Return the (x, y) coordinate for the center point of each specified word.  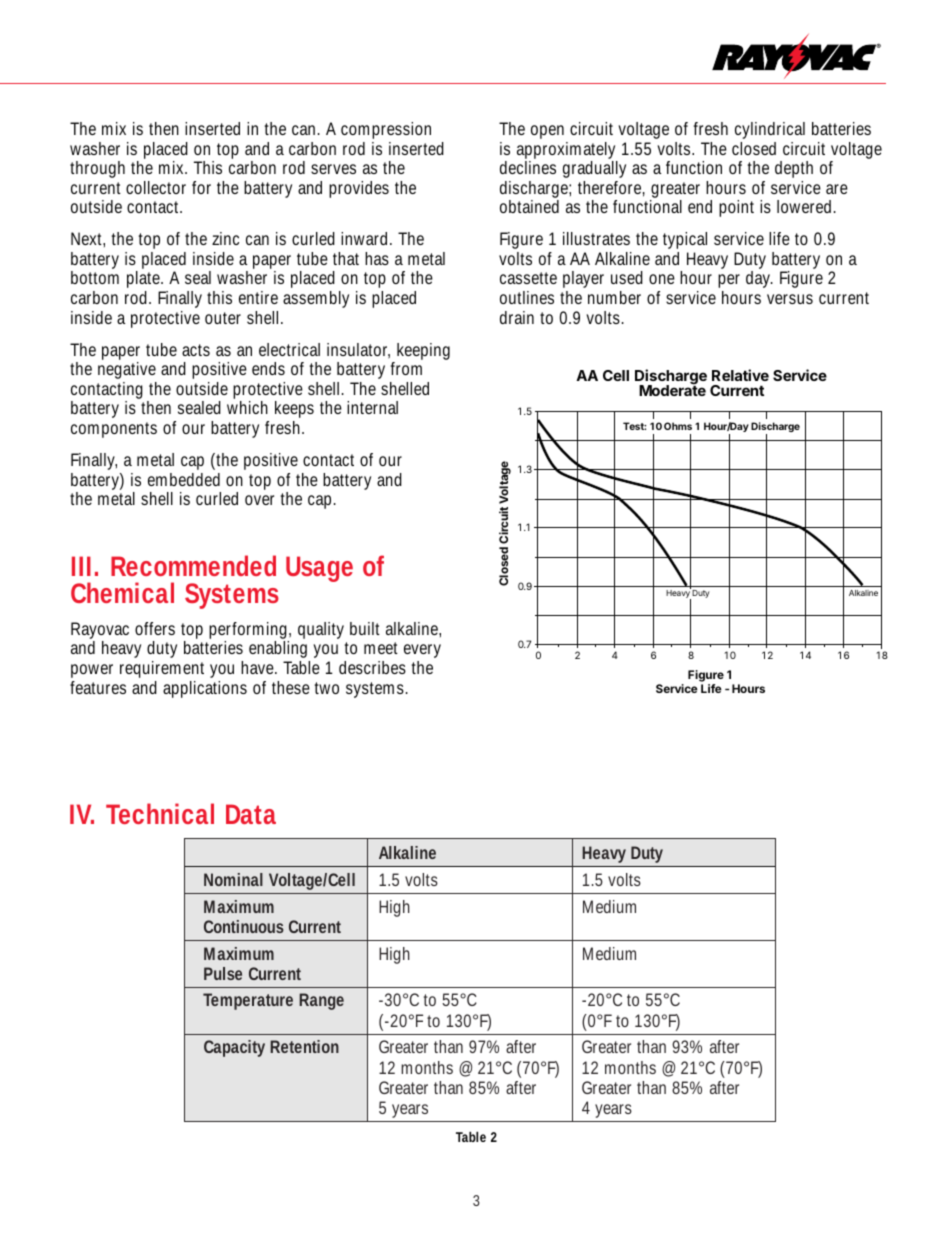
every (422, 653)
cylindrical (770, 130)
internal (372, 407)
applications (205, 689)
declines (528, 167)
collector (156, 187)
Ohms (678, 426)
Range (321, 1001)
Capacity (234, 1048)
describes (372, 667)
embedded (184, 479)
